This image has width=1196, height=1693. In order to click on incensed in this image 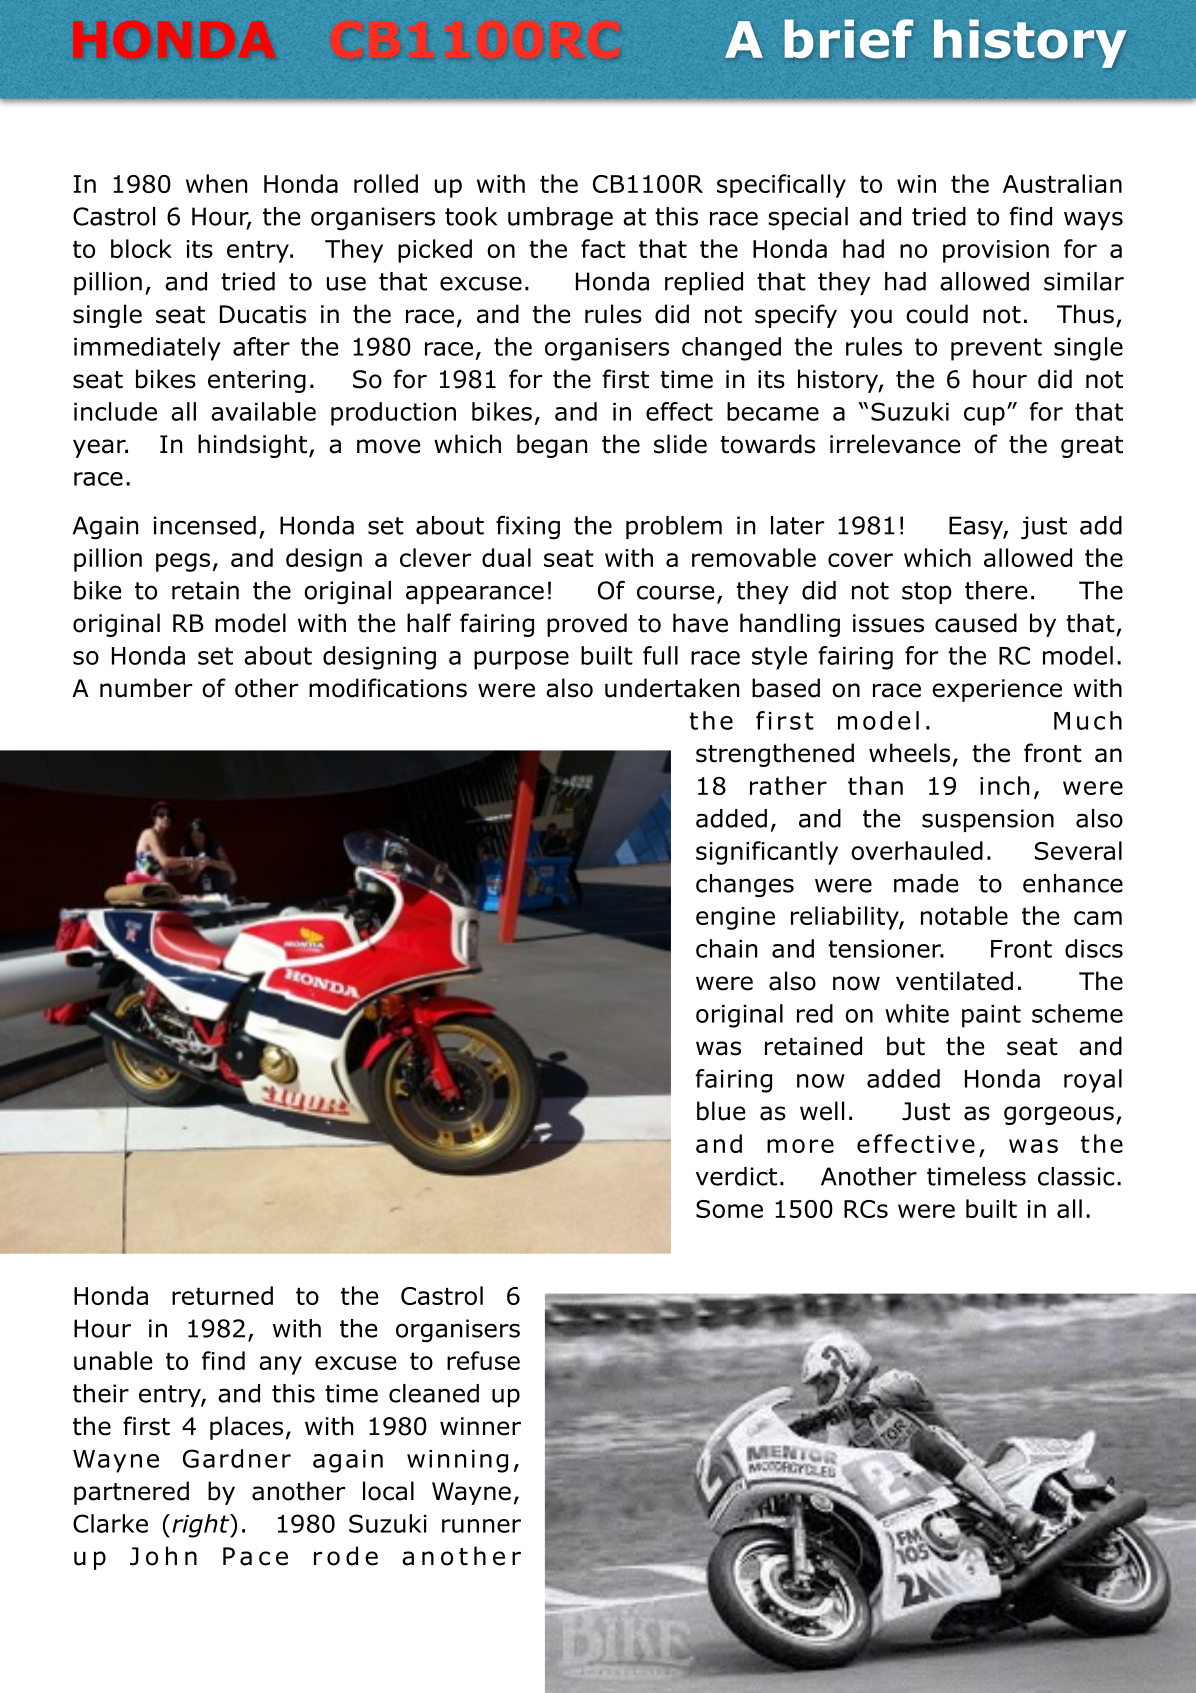, I will do `click(205, 525)`.
